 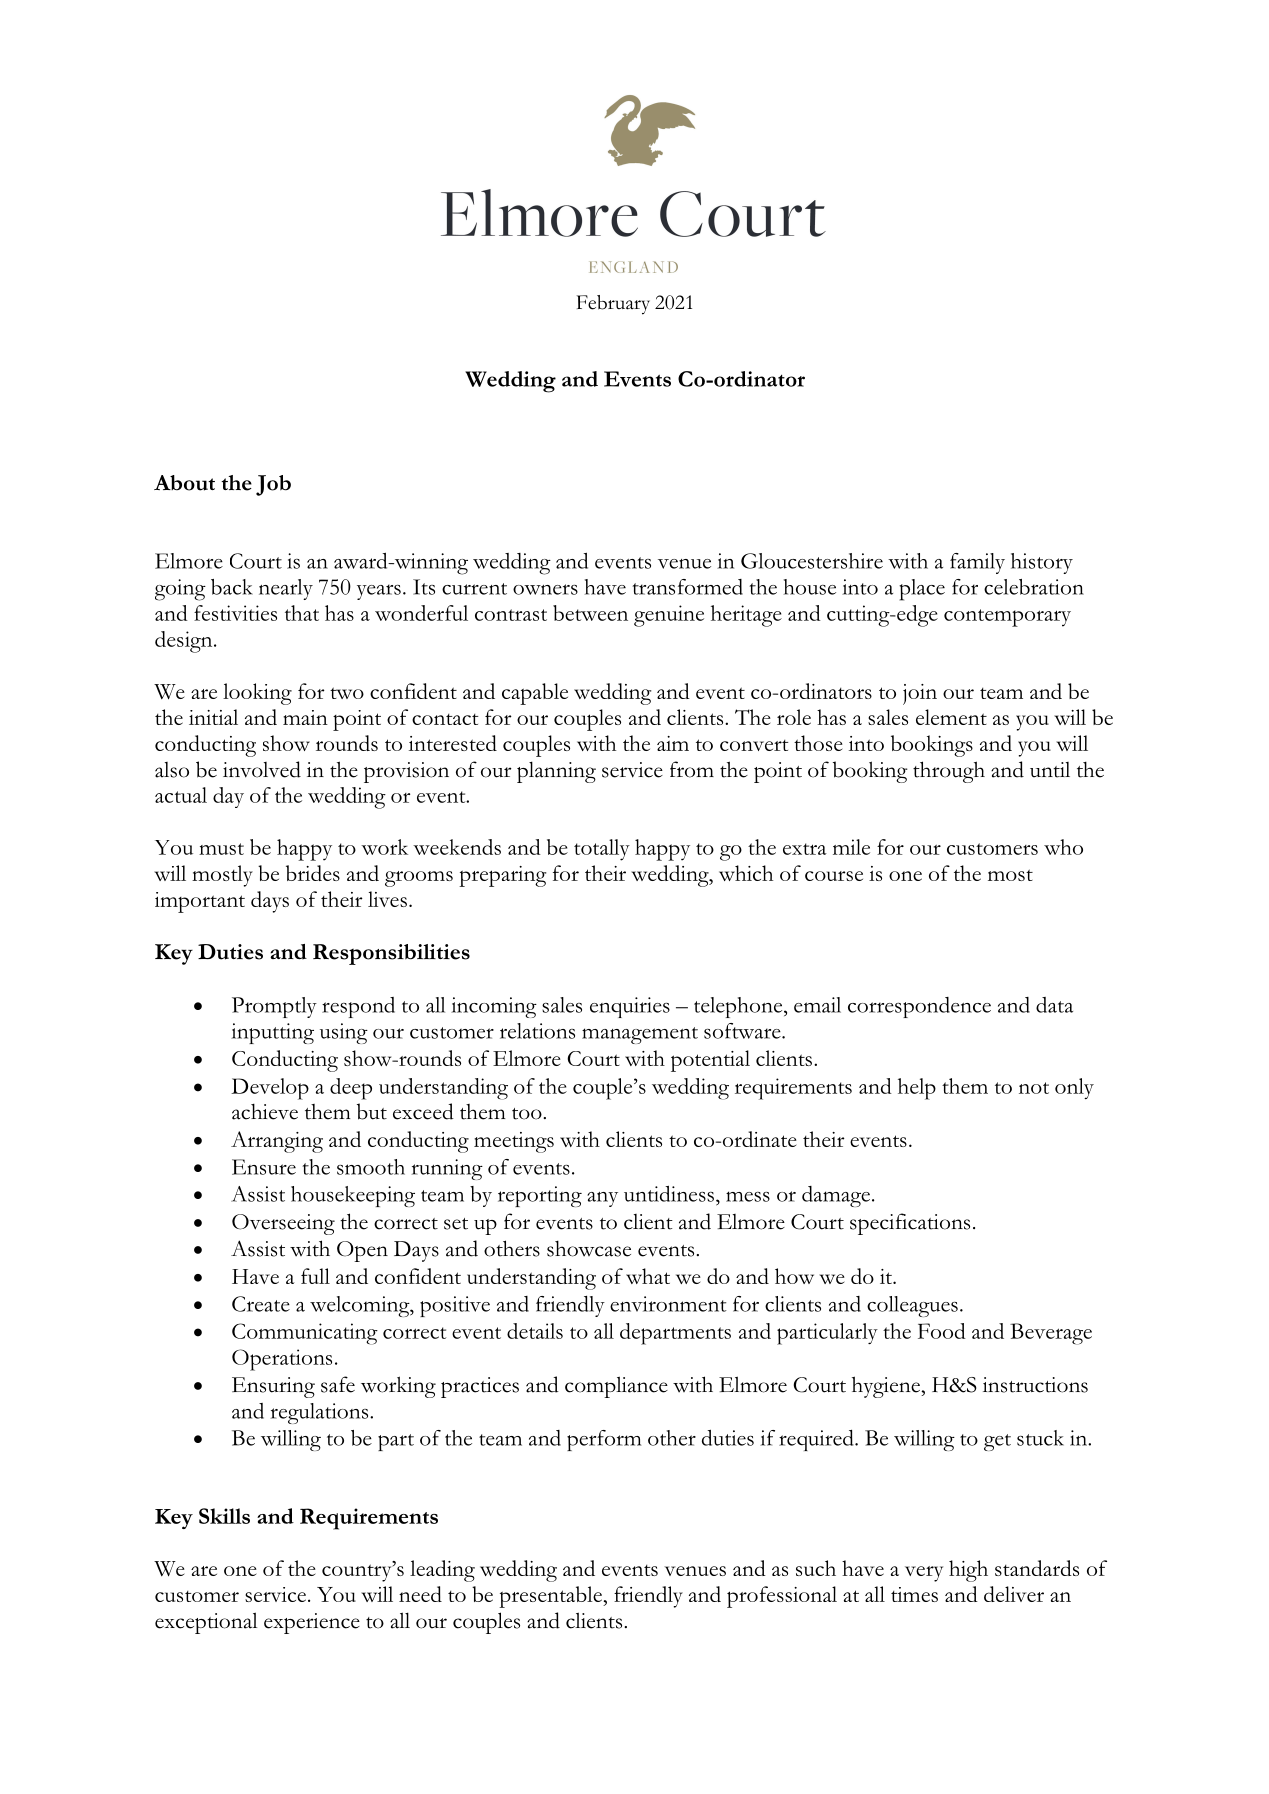 I want to click on involved, so click(x=262, y=769).
